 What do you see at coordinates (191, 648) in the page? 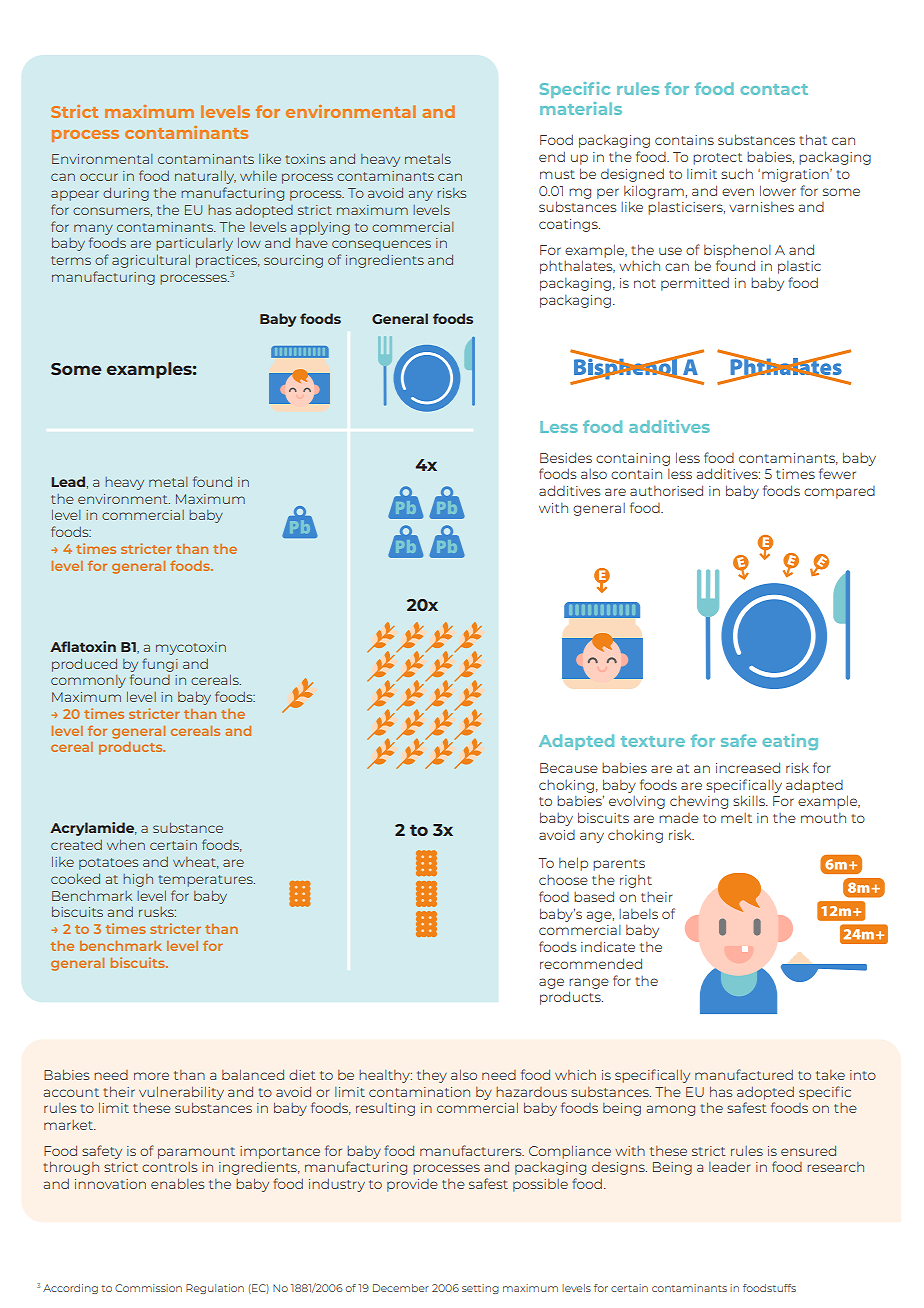
I see `mycotoxin` at bounding box center [191, 648].
